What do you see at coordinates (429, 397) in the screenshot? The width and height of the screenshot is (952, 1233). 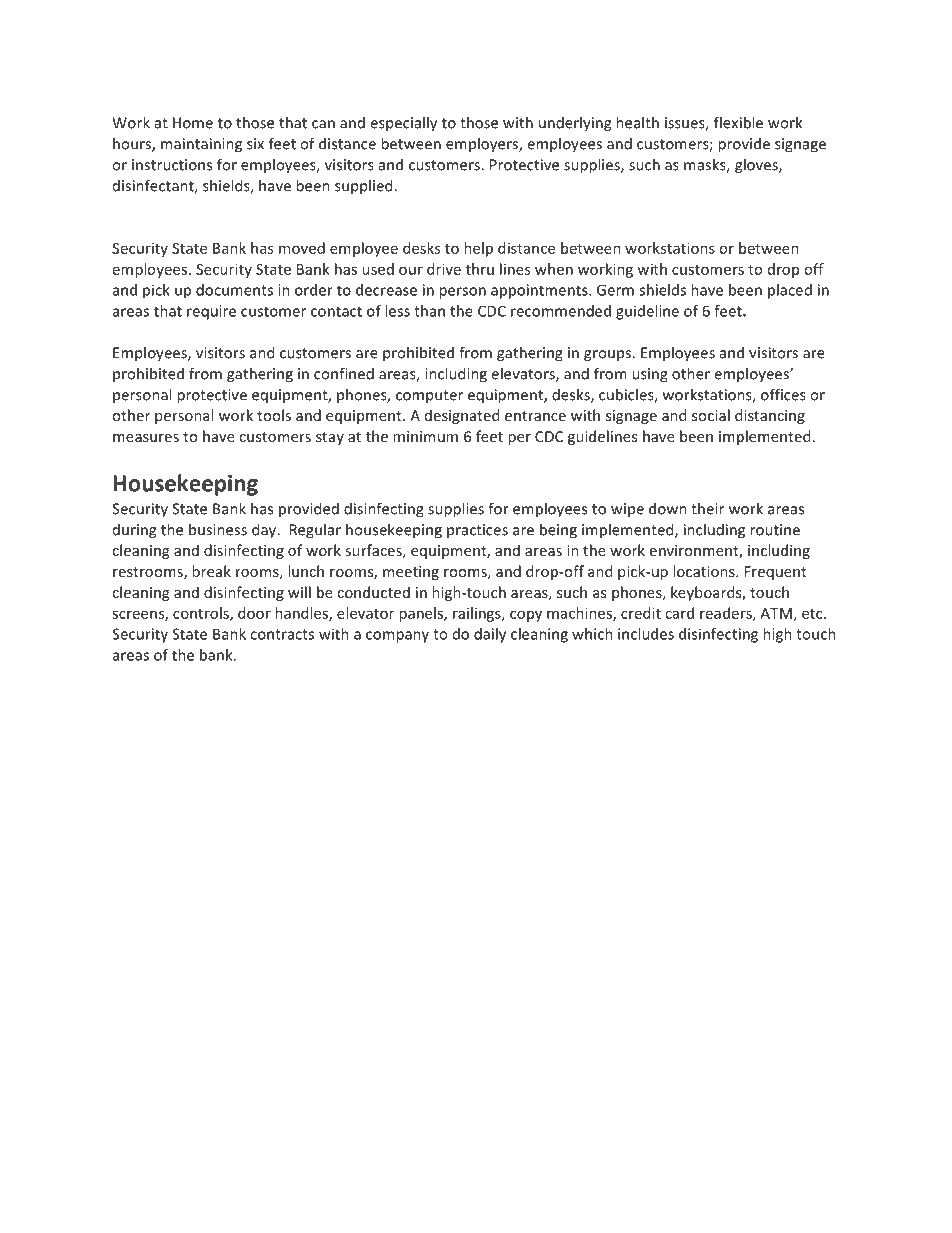 I see `computer` at bounding box center [429, 397].
